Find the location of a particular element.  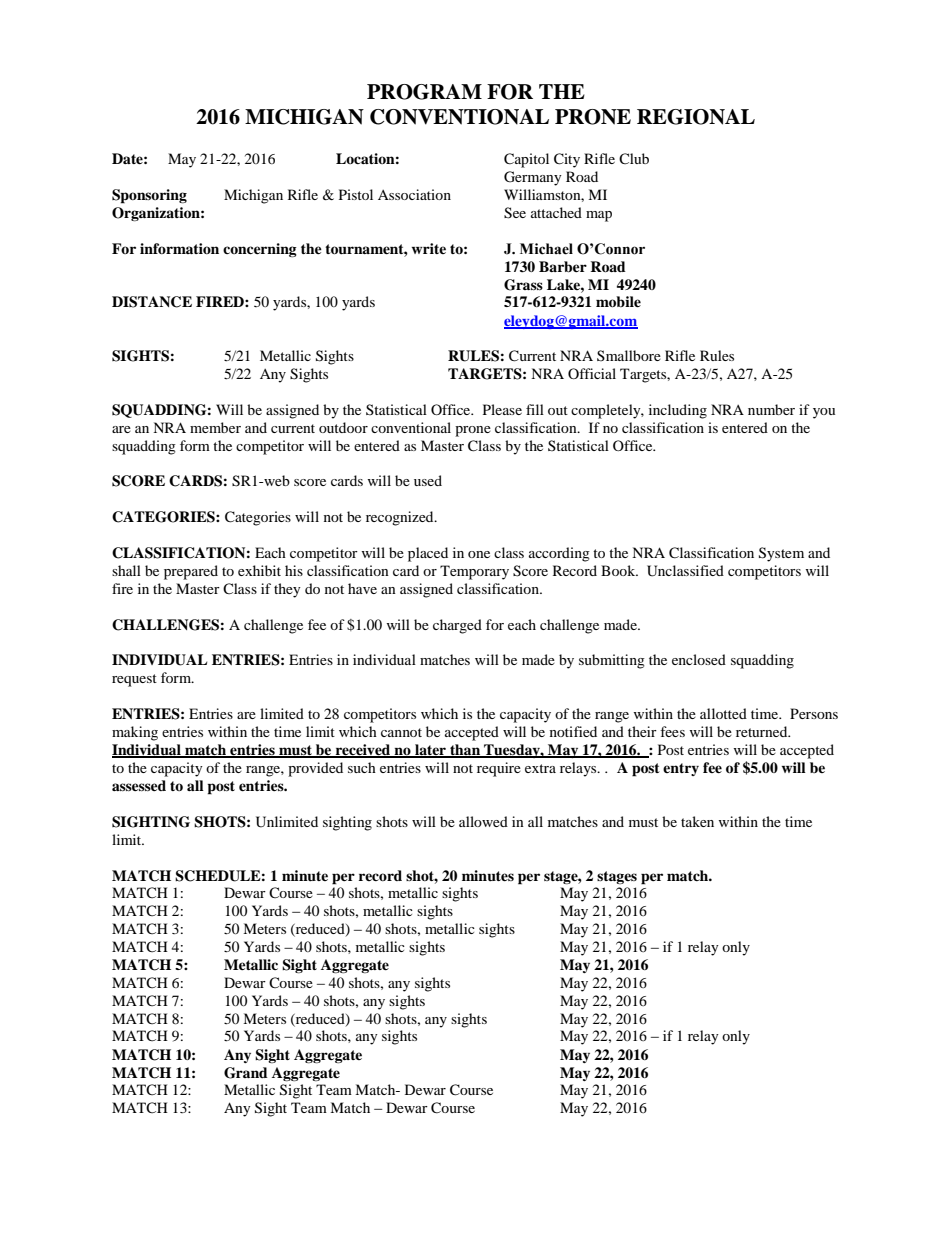

assessed is located at coordinates (139, 785).
